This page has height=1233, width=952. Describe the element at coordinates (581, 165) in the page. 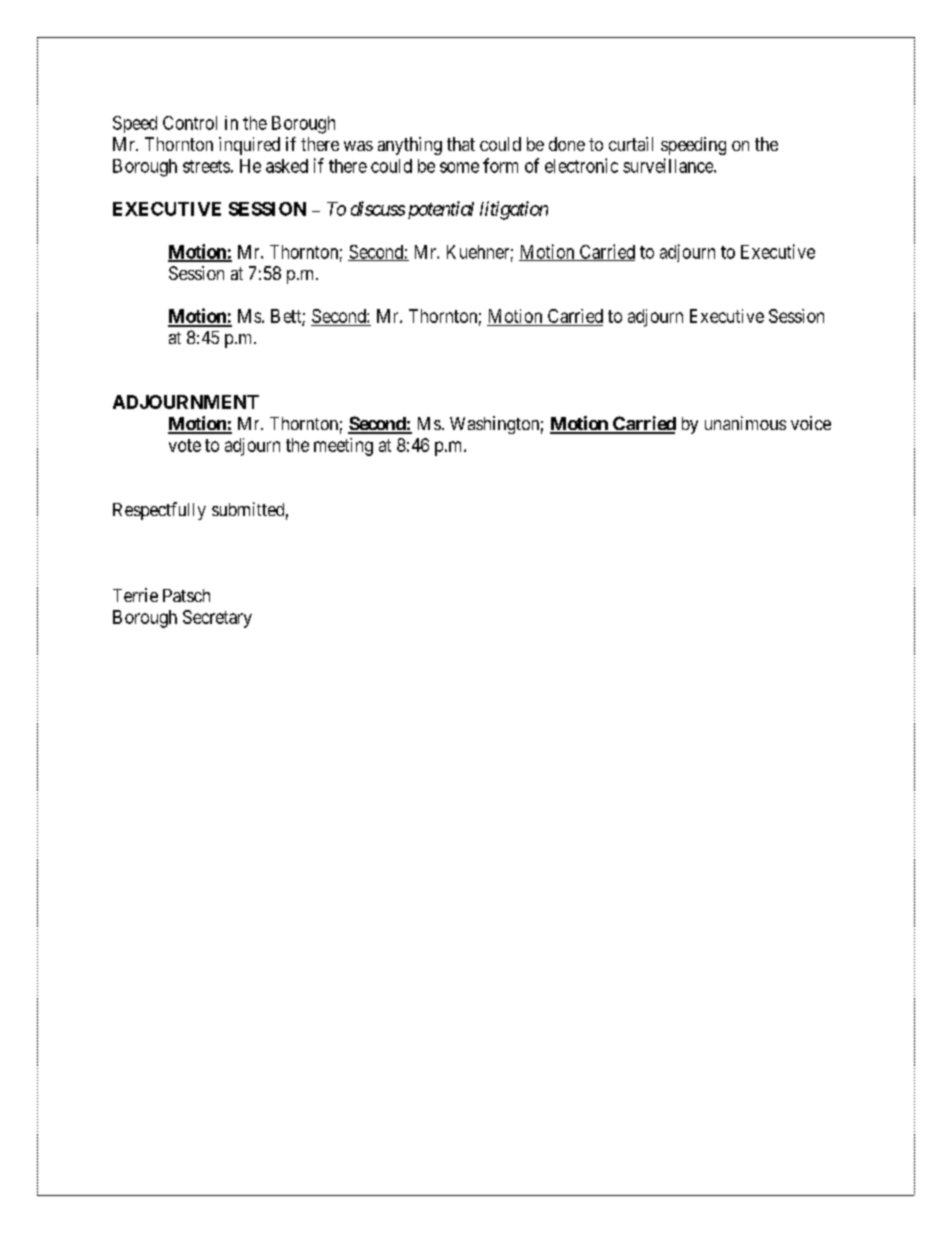

I see `electronic` at that location.
